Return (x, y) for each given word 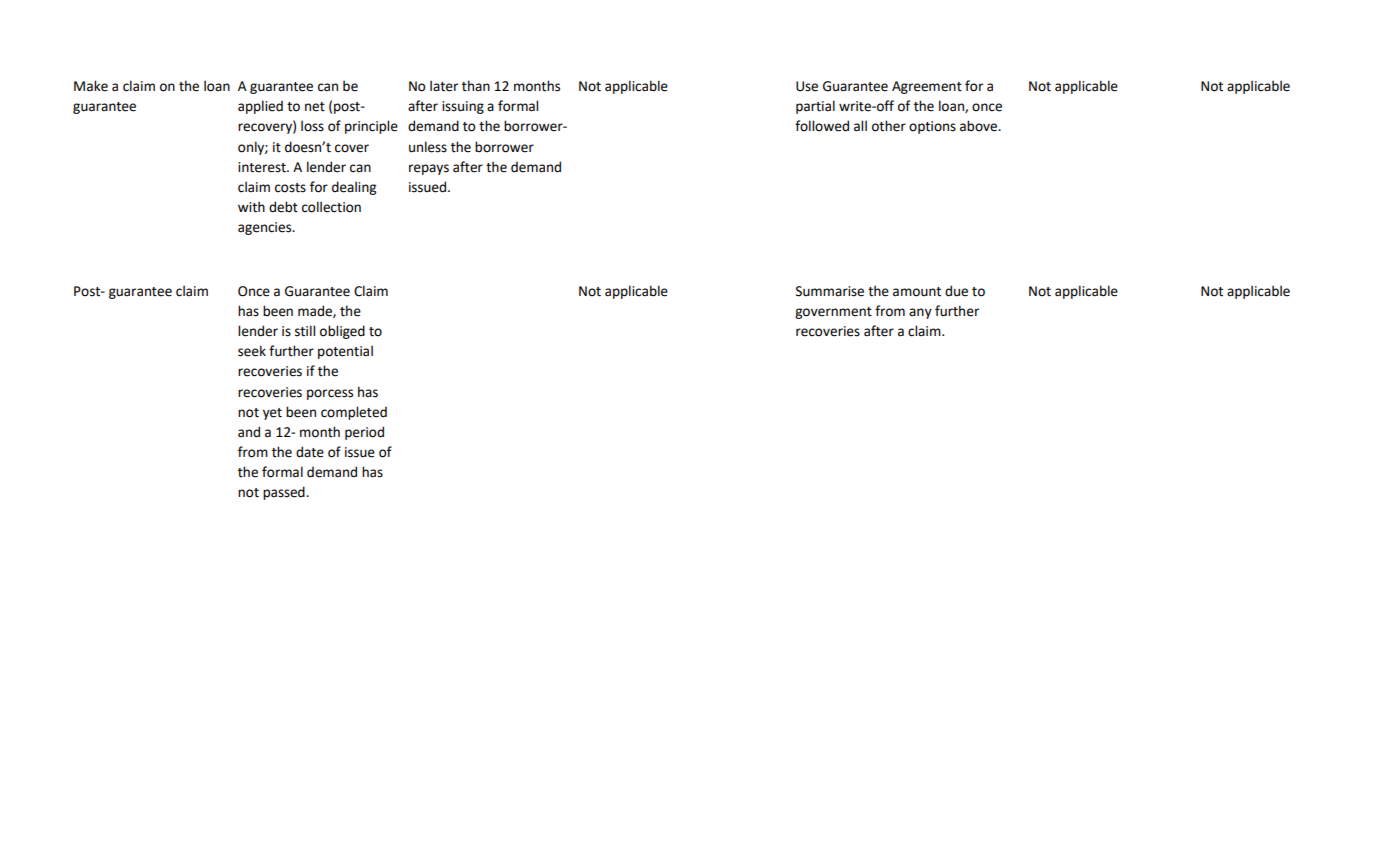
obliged (342, 332)
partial (815, 107)
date (310, 452)
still (305, 331)
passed (285, 493)
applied (260, 107)
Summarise (830, 291)
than (476, 86)
